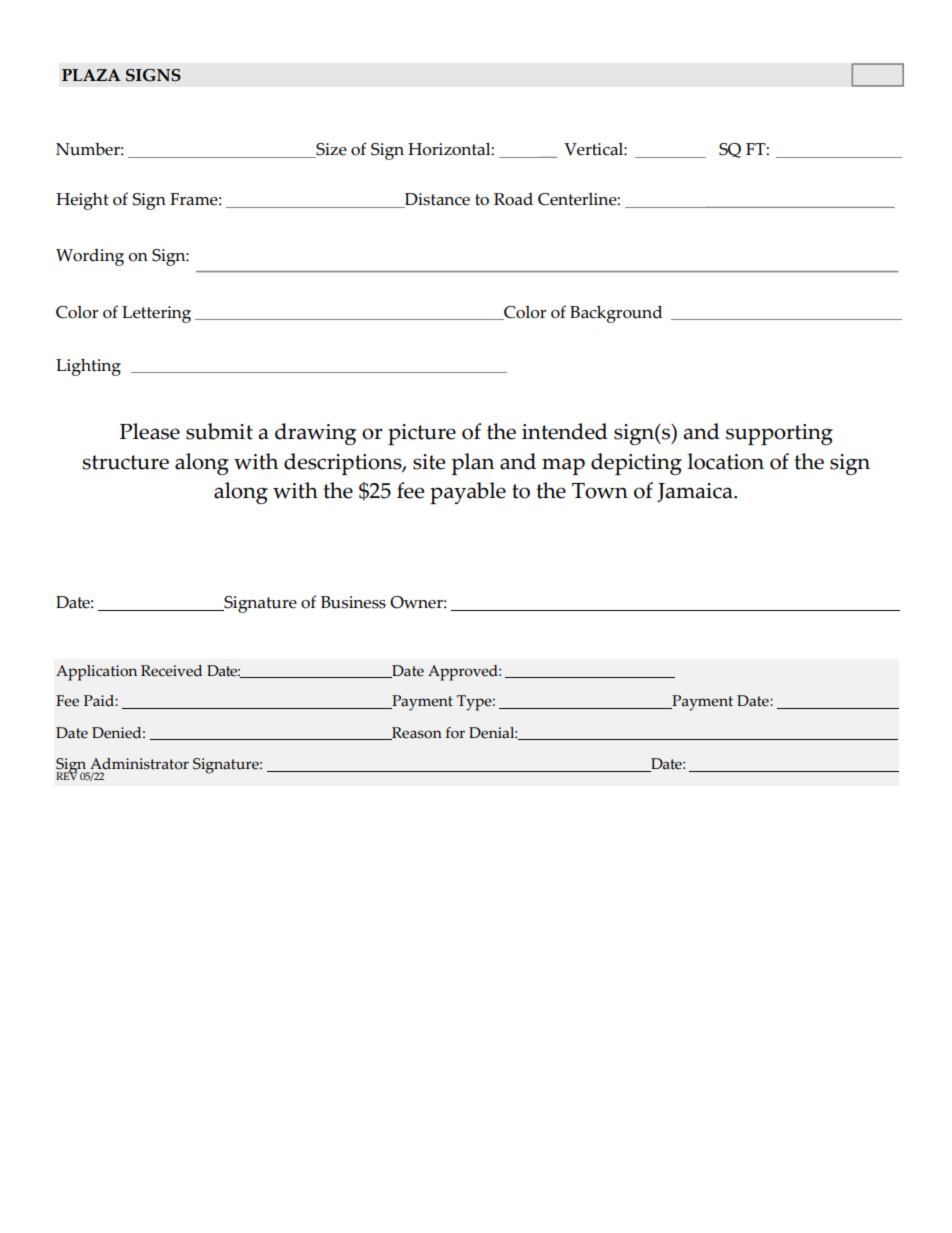 Image resolution: width=952 pixels, height=1233 pixels. I want to click on picture, so click(422, 434).
